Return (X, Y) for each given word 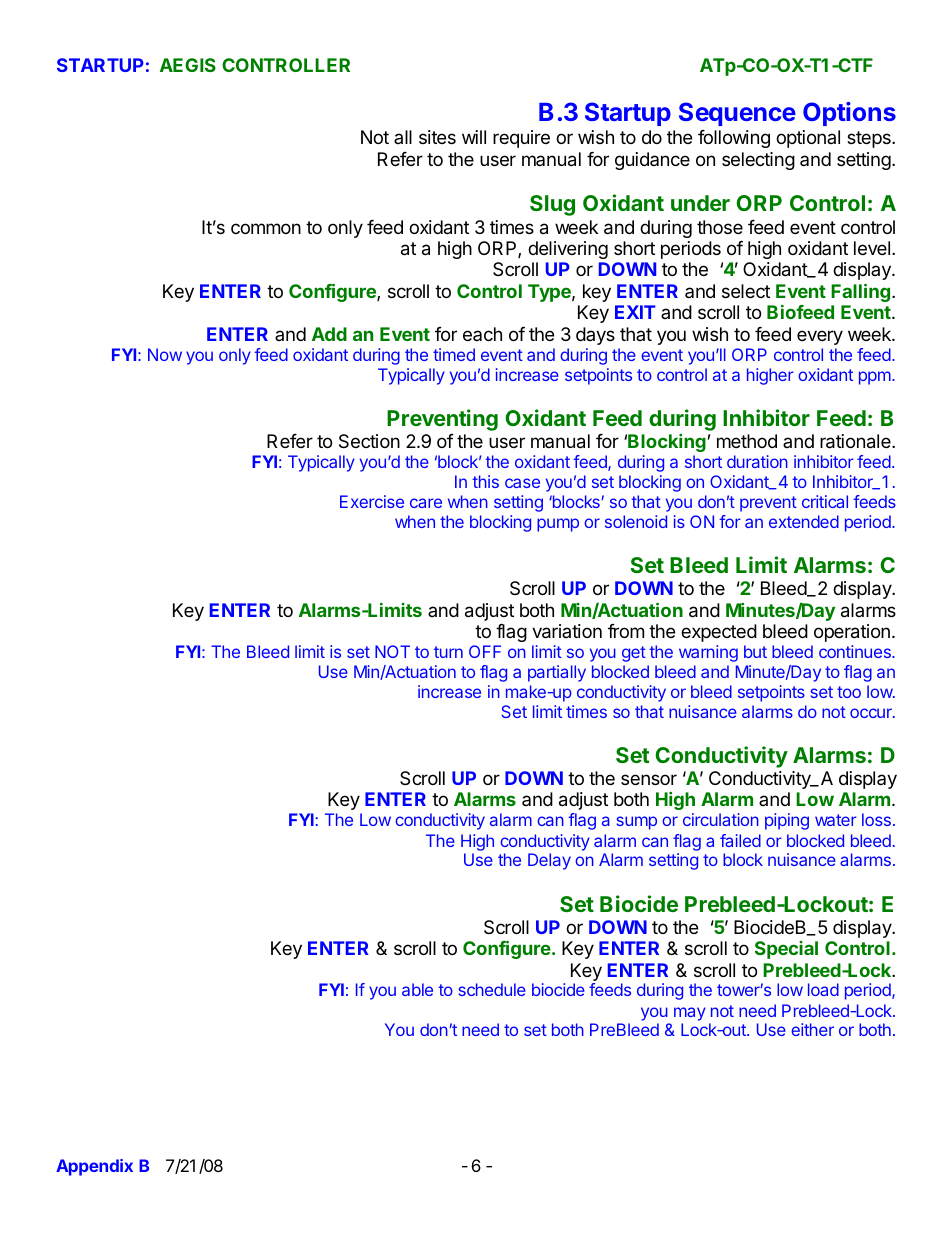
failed (740, 840)
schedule (492, 989)
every (820, 337)
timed (454, 354)
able (417, 989)
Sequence (737, 114)
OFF (485, 651)
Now (165, 354)
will (474, 137)
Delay (549, 861)
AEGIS (188, 65)
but (755, 651)
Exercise (372, 501)
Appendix (94, 1167)
